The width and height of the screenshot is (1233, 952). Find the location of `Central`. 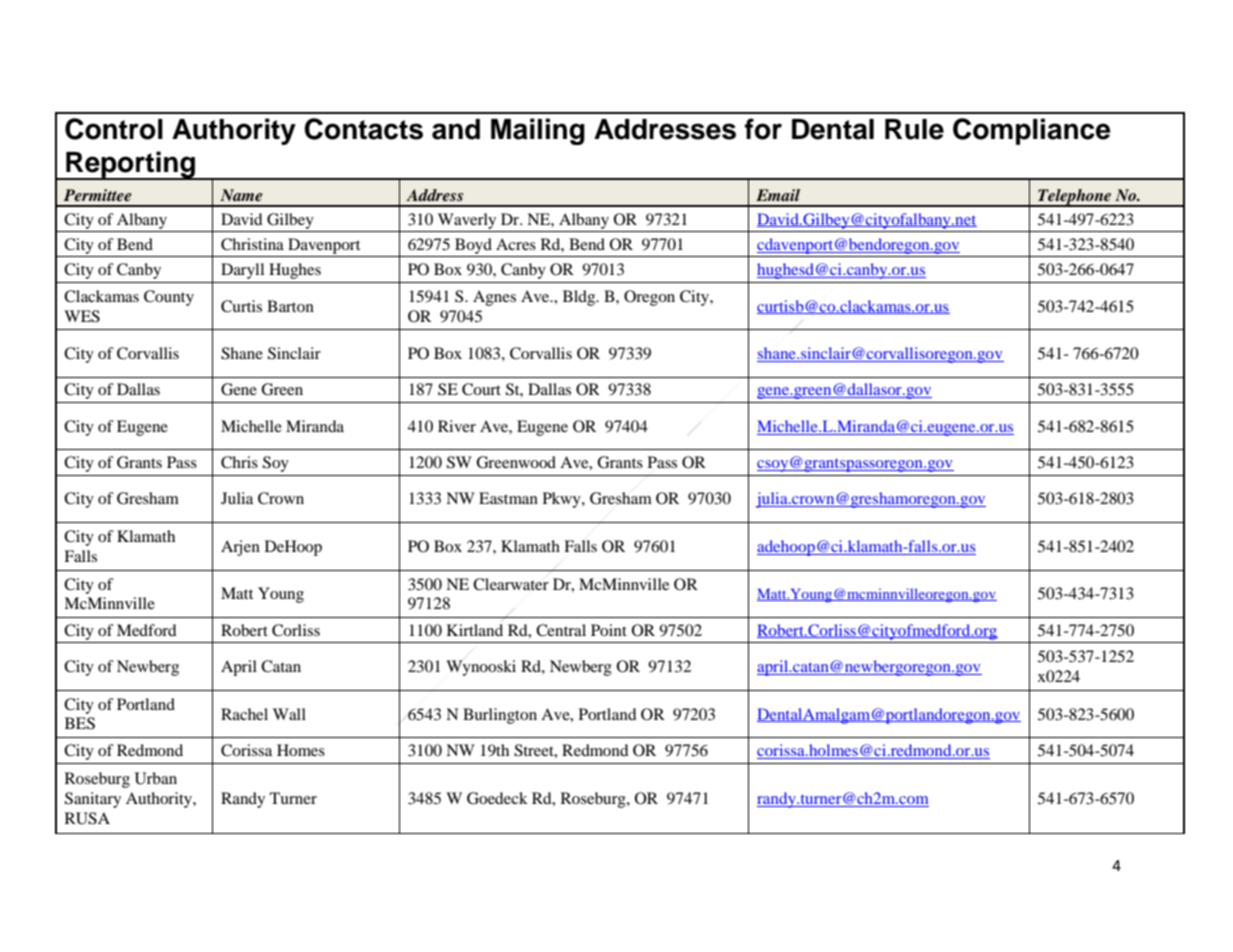

Central is located at coordinates (561, 630).
